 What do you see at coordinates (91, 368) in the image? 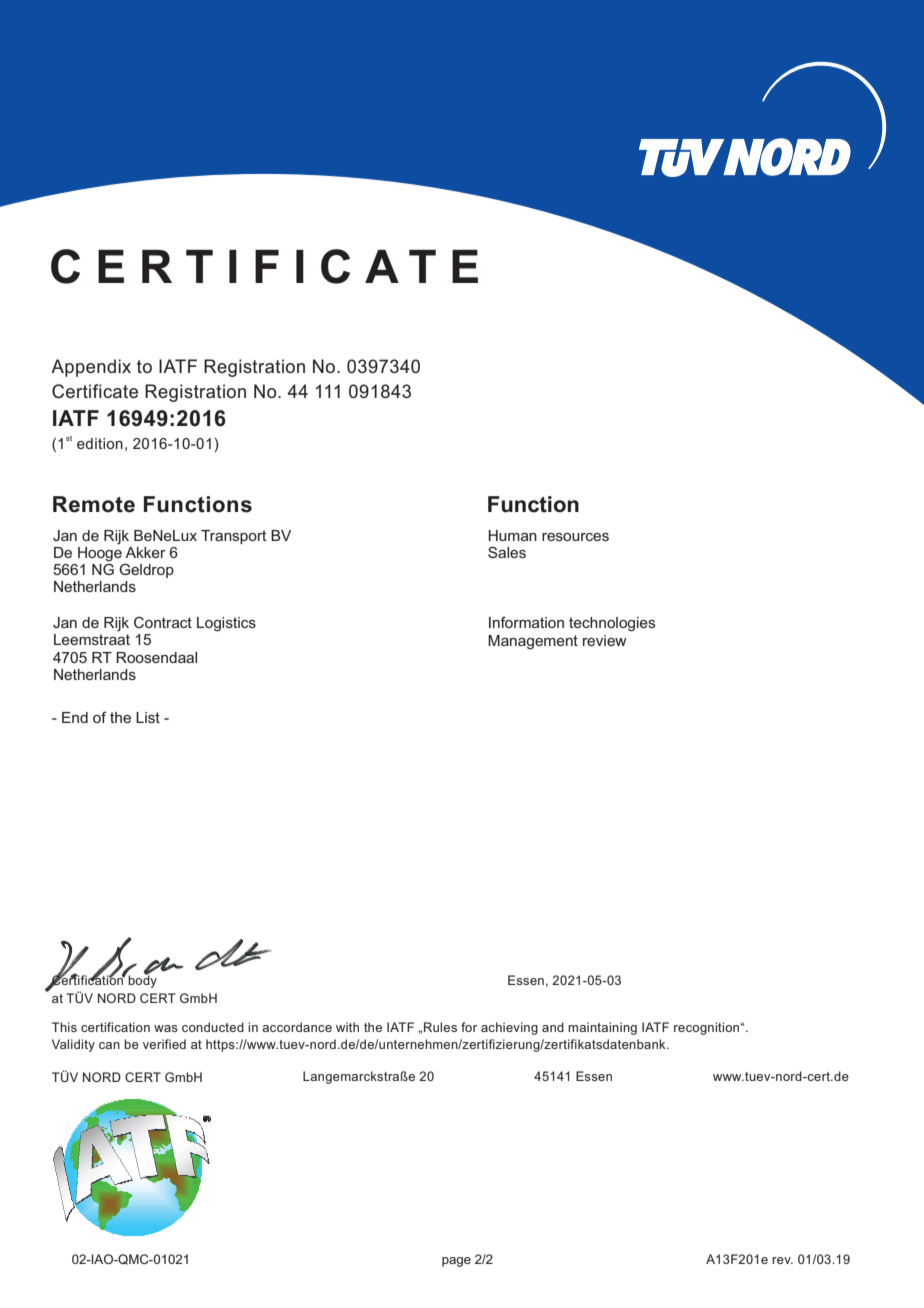
I see `Appendix` at bounding box center [91, 368].
